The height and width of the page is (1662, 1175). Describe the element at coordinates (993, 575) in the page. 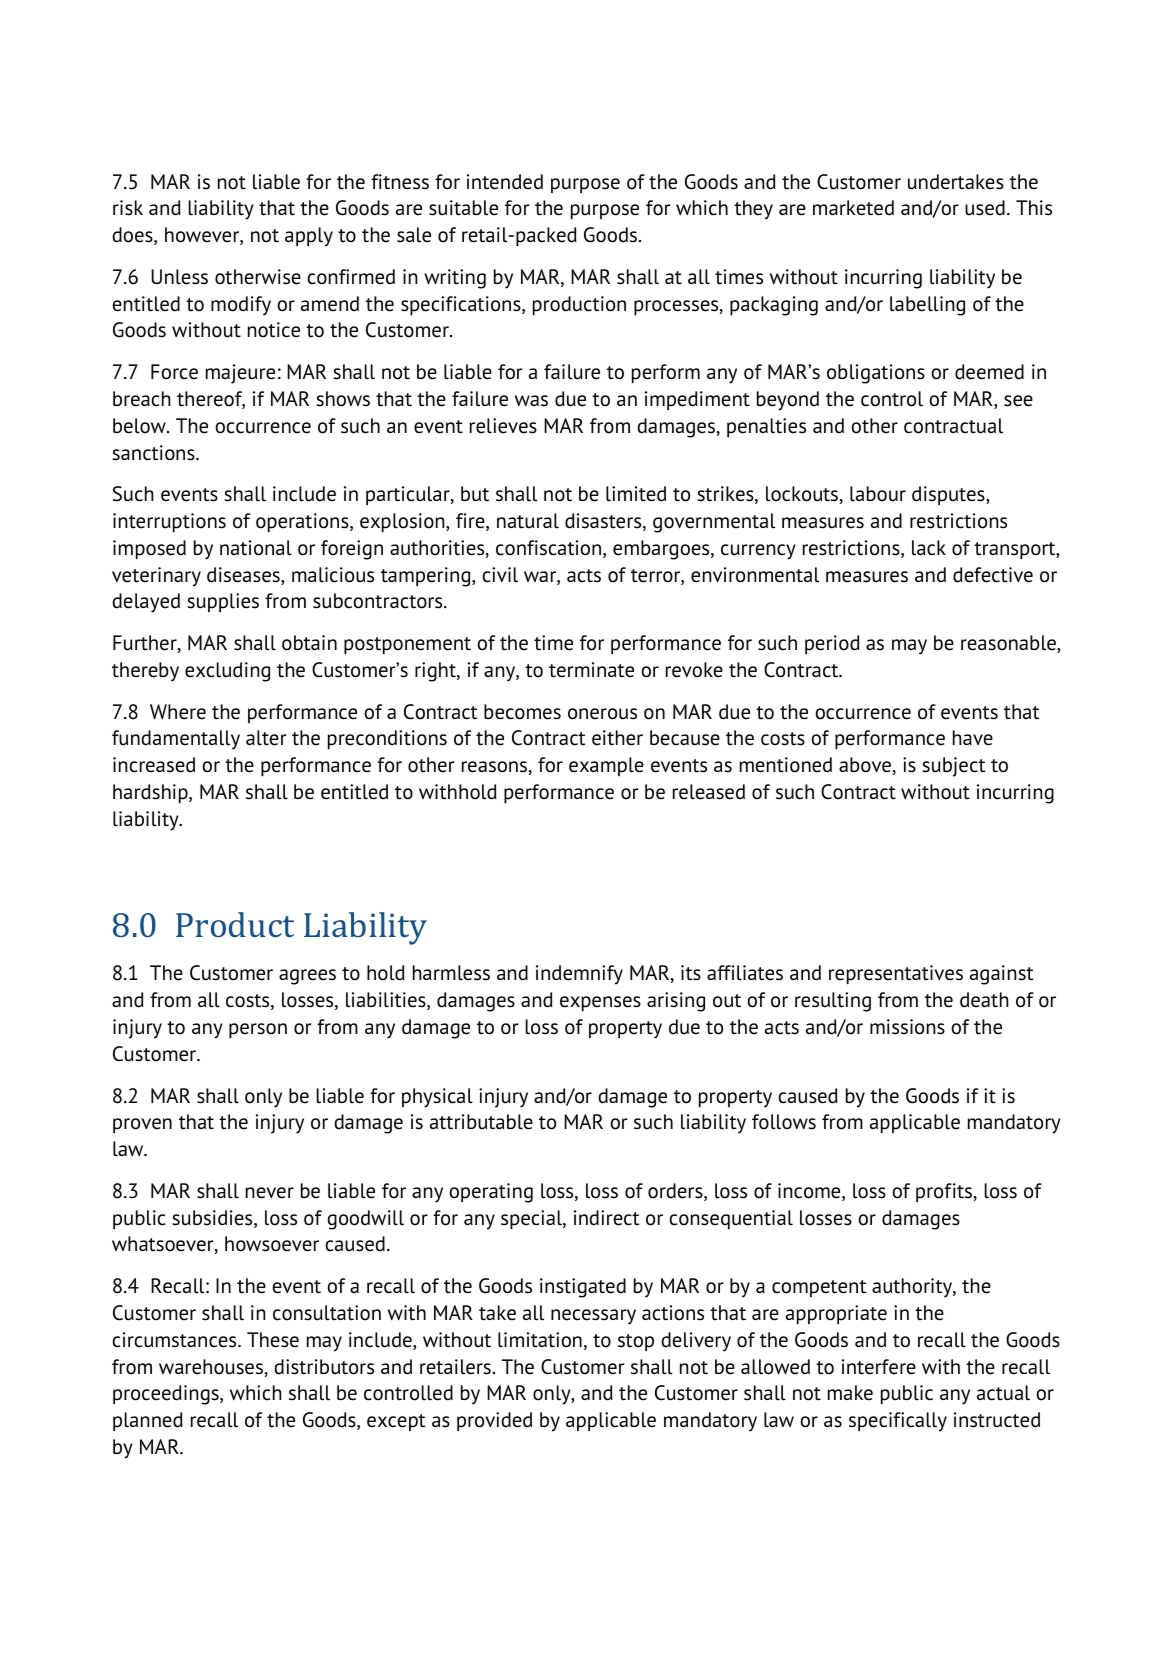

I see `defective` at that location.
